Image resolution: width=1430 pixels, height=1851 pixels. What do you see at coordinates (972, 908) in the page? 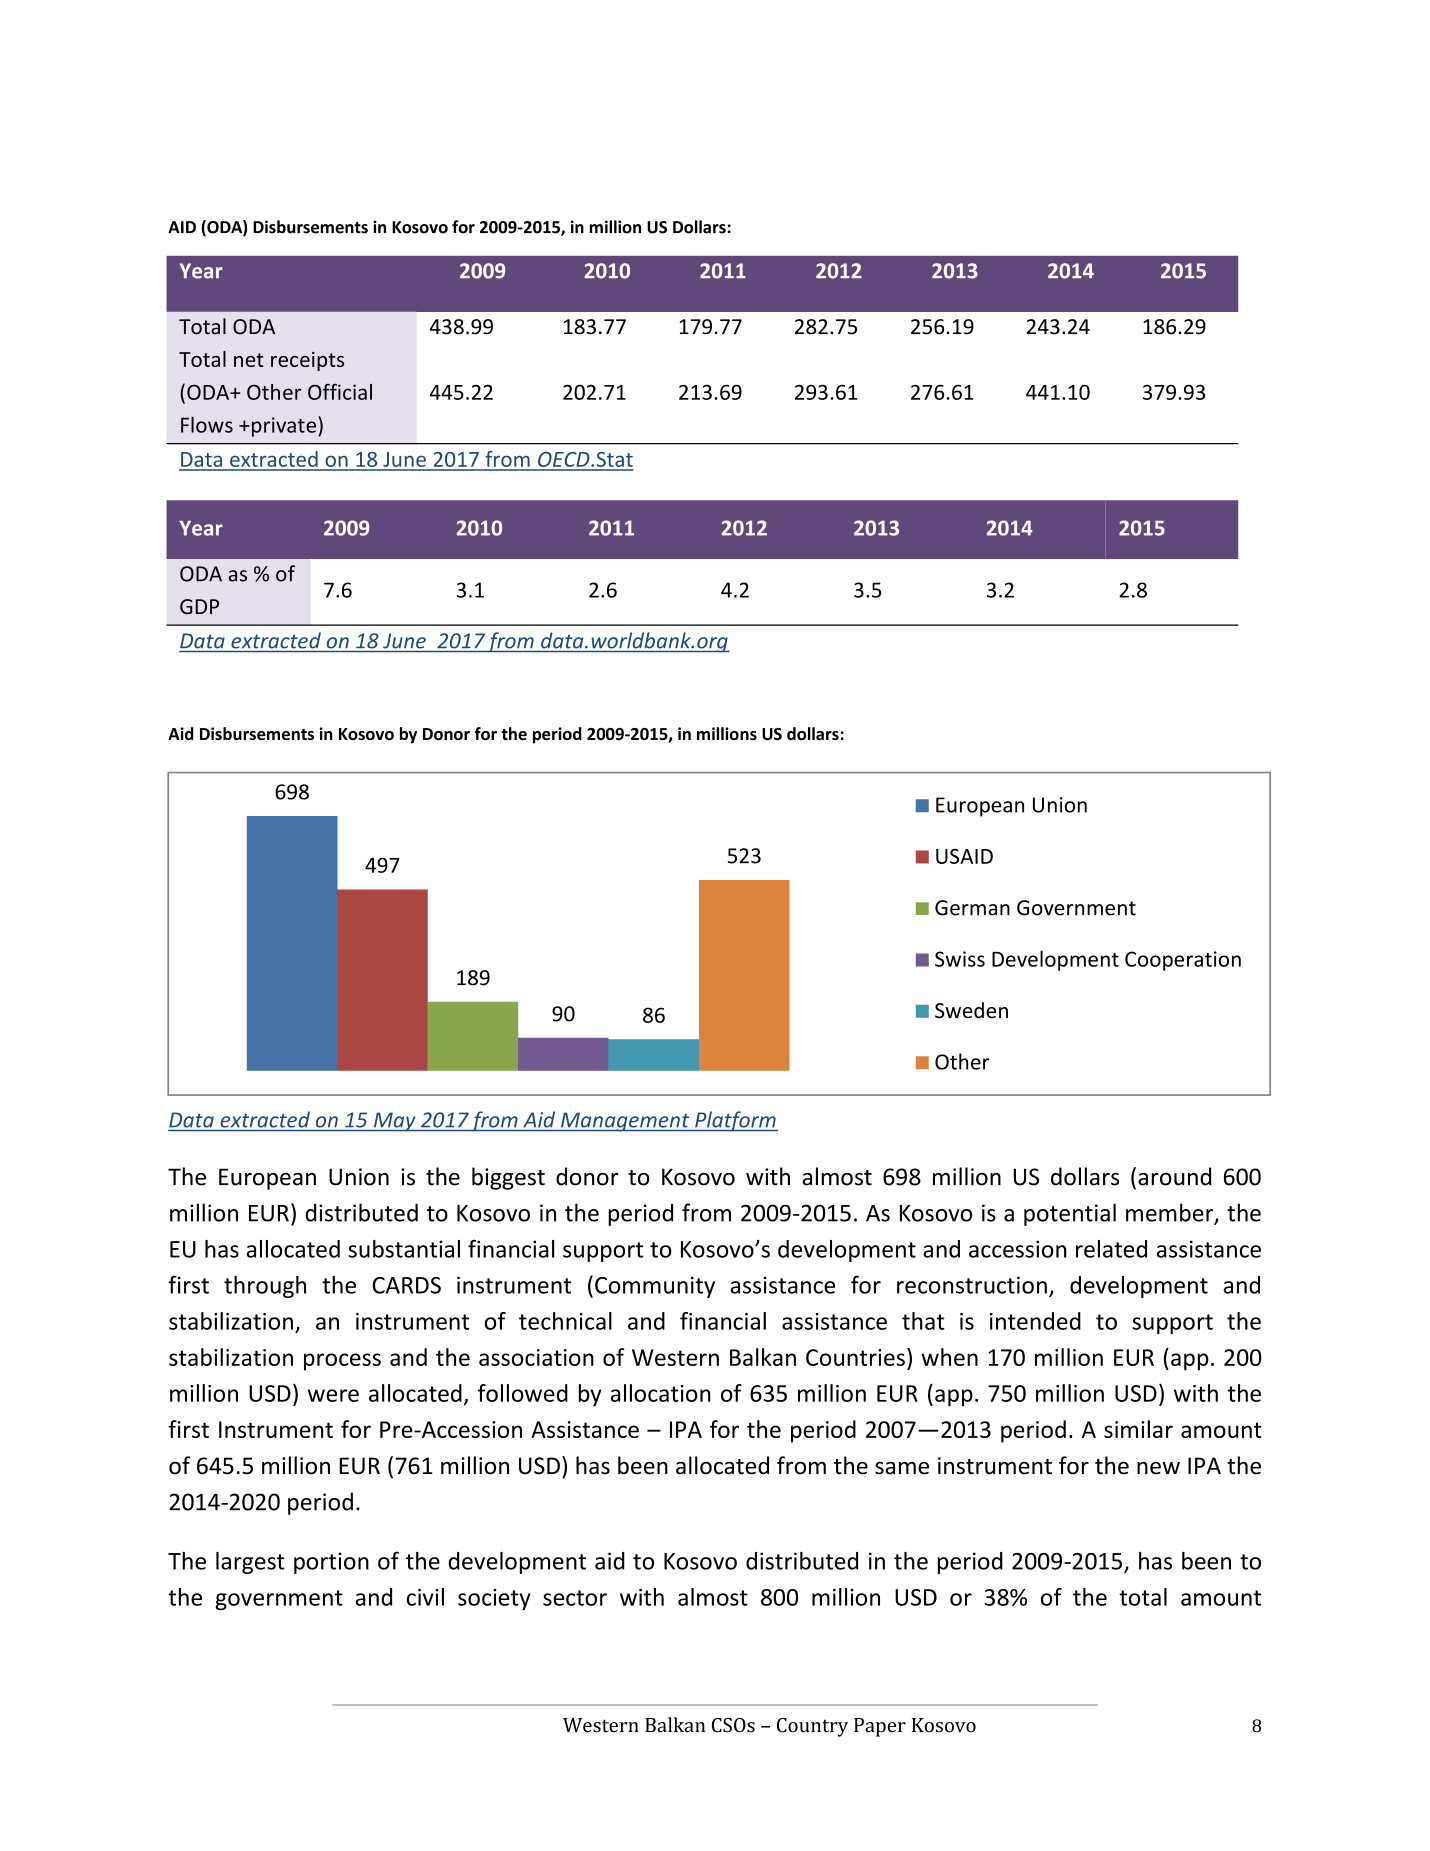
I see `German` at bounding box center [972, 908].
